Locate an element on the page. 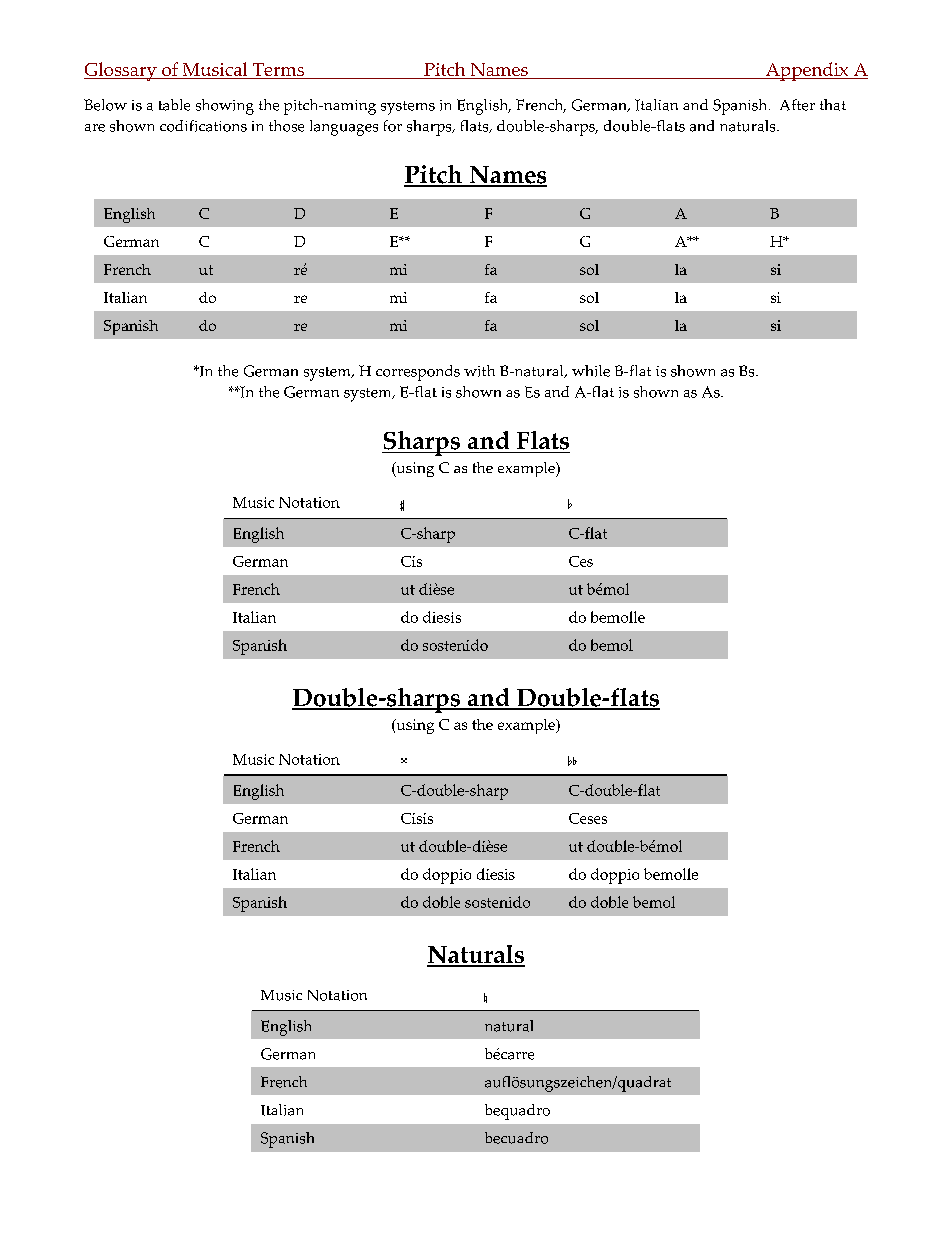 This image has width=952, height=1233. corresponds is located at coordinates (418, 373).
